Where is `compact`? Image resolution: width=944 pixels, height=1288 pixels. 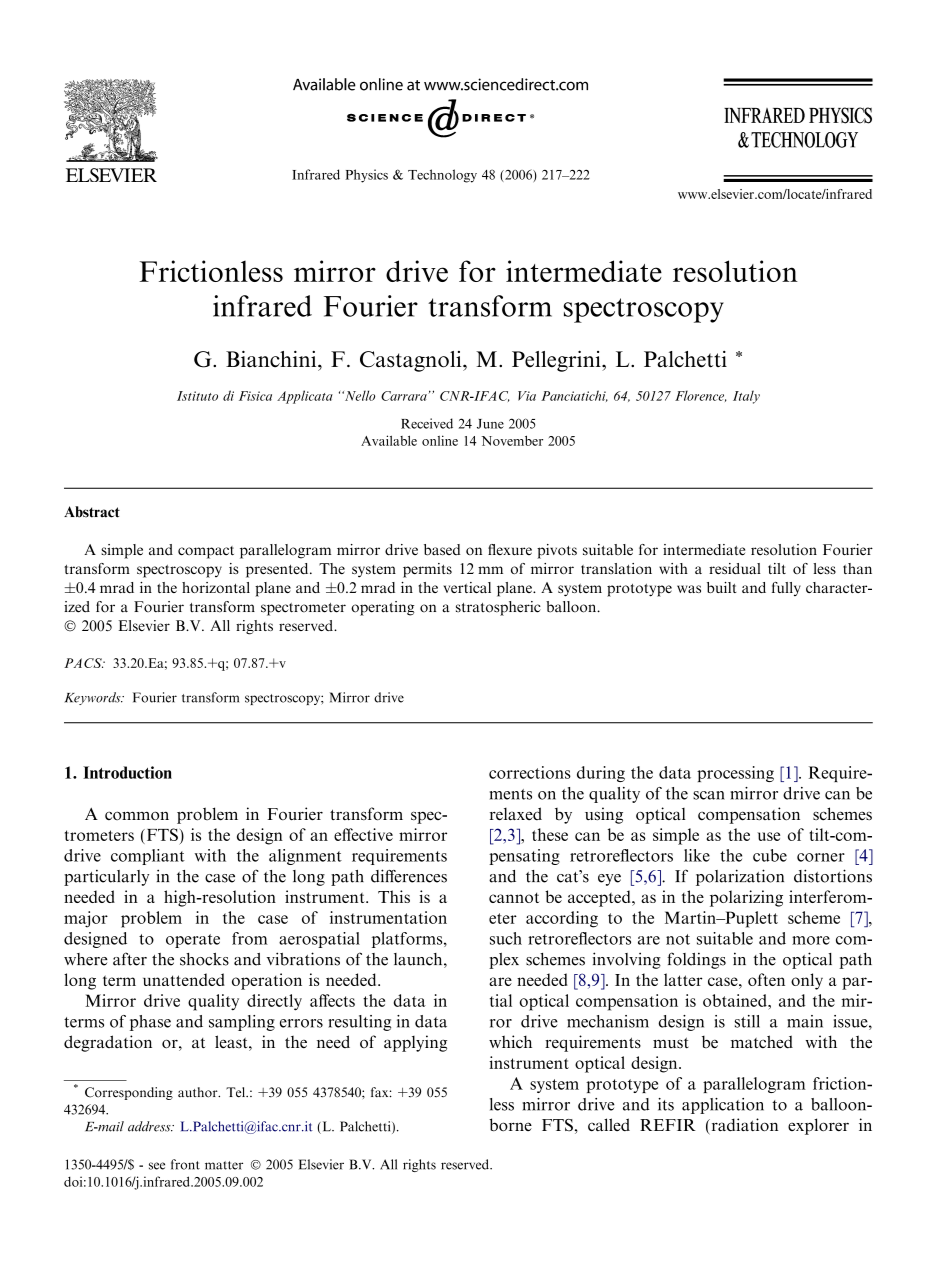 compact is located at coordinates (206, 552).
